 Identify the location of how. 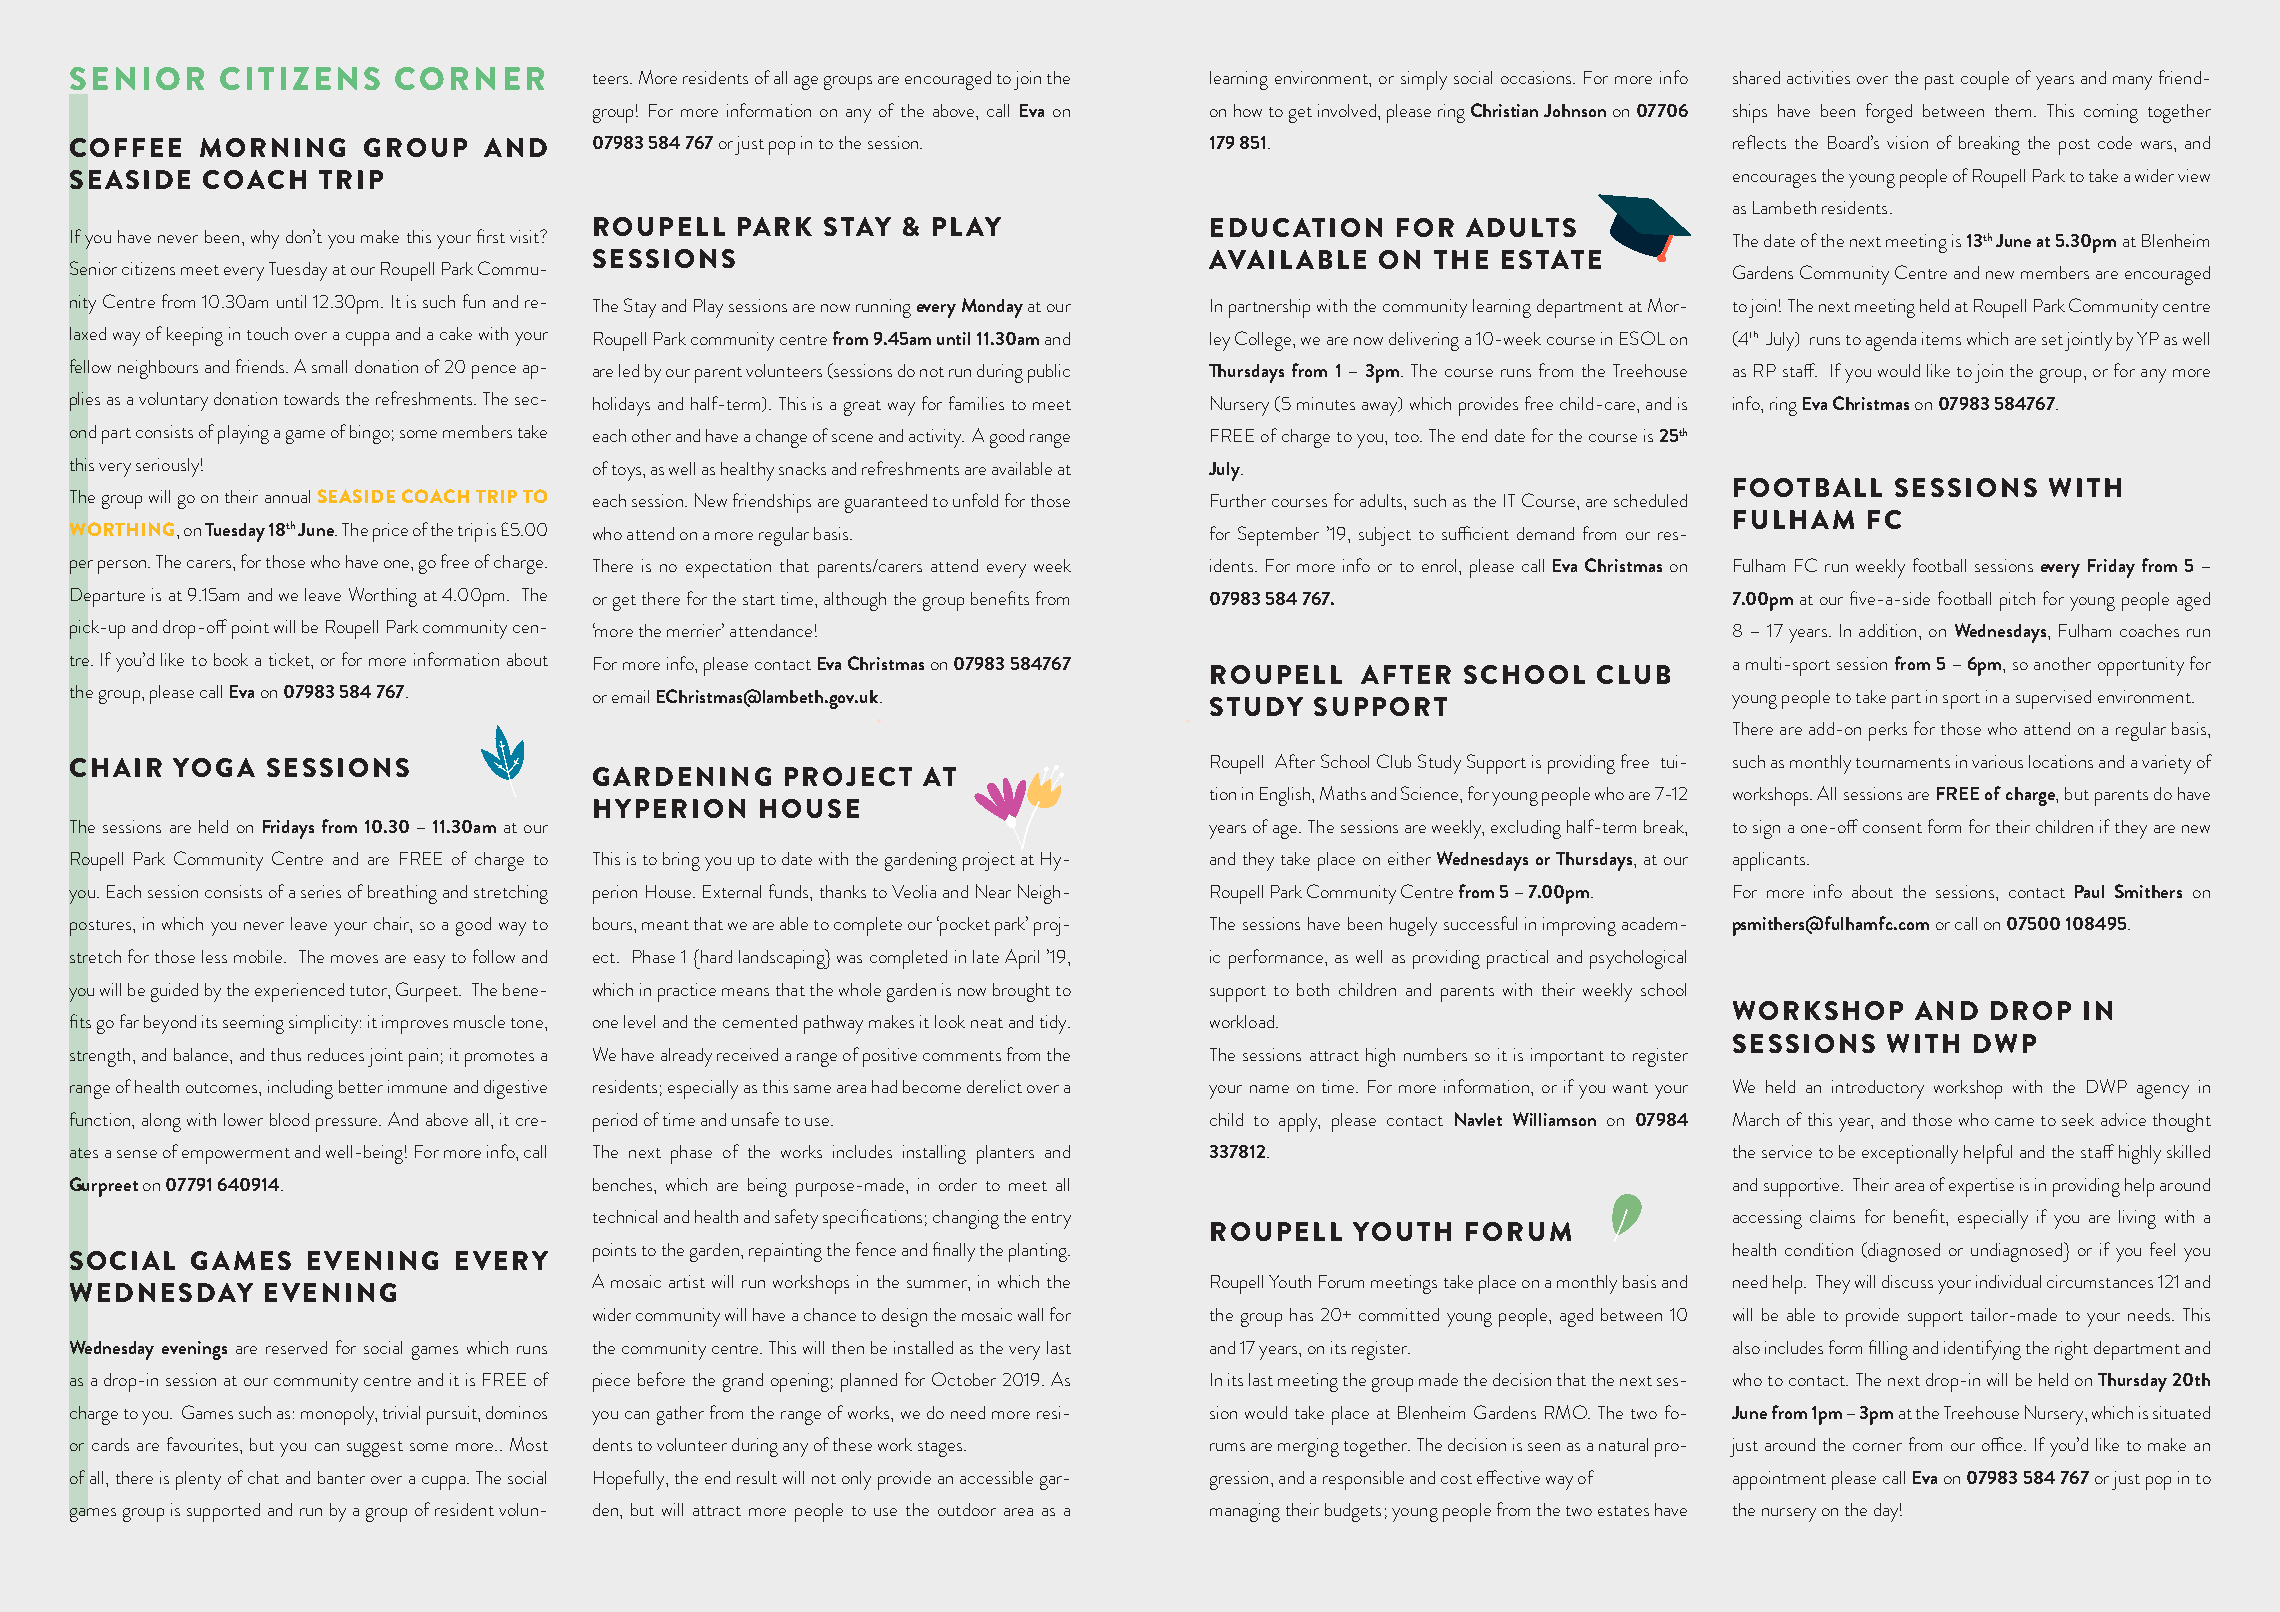
(1248, 110).
